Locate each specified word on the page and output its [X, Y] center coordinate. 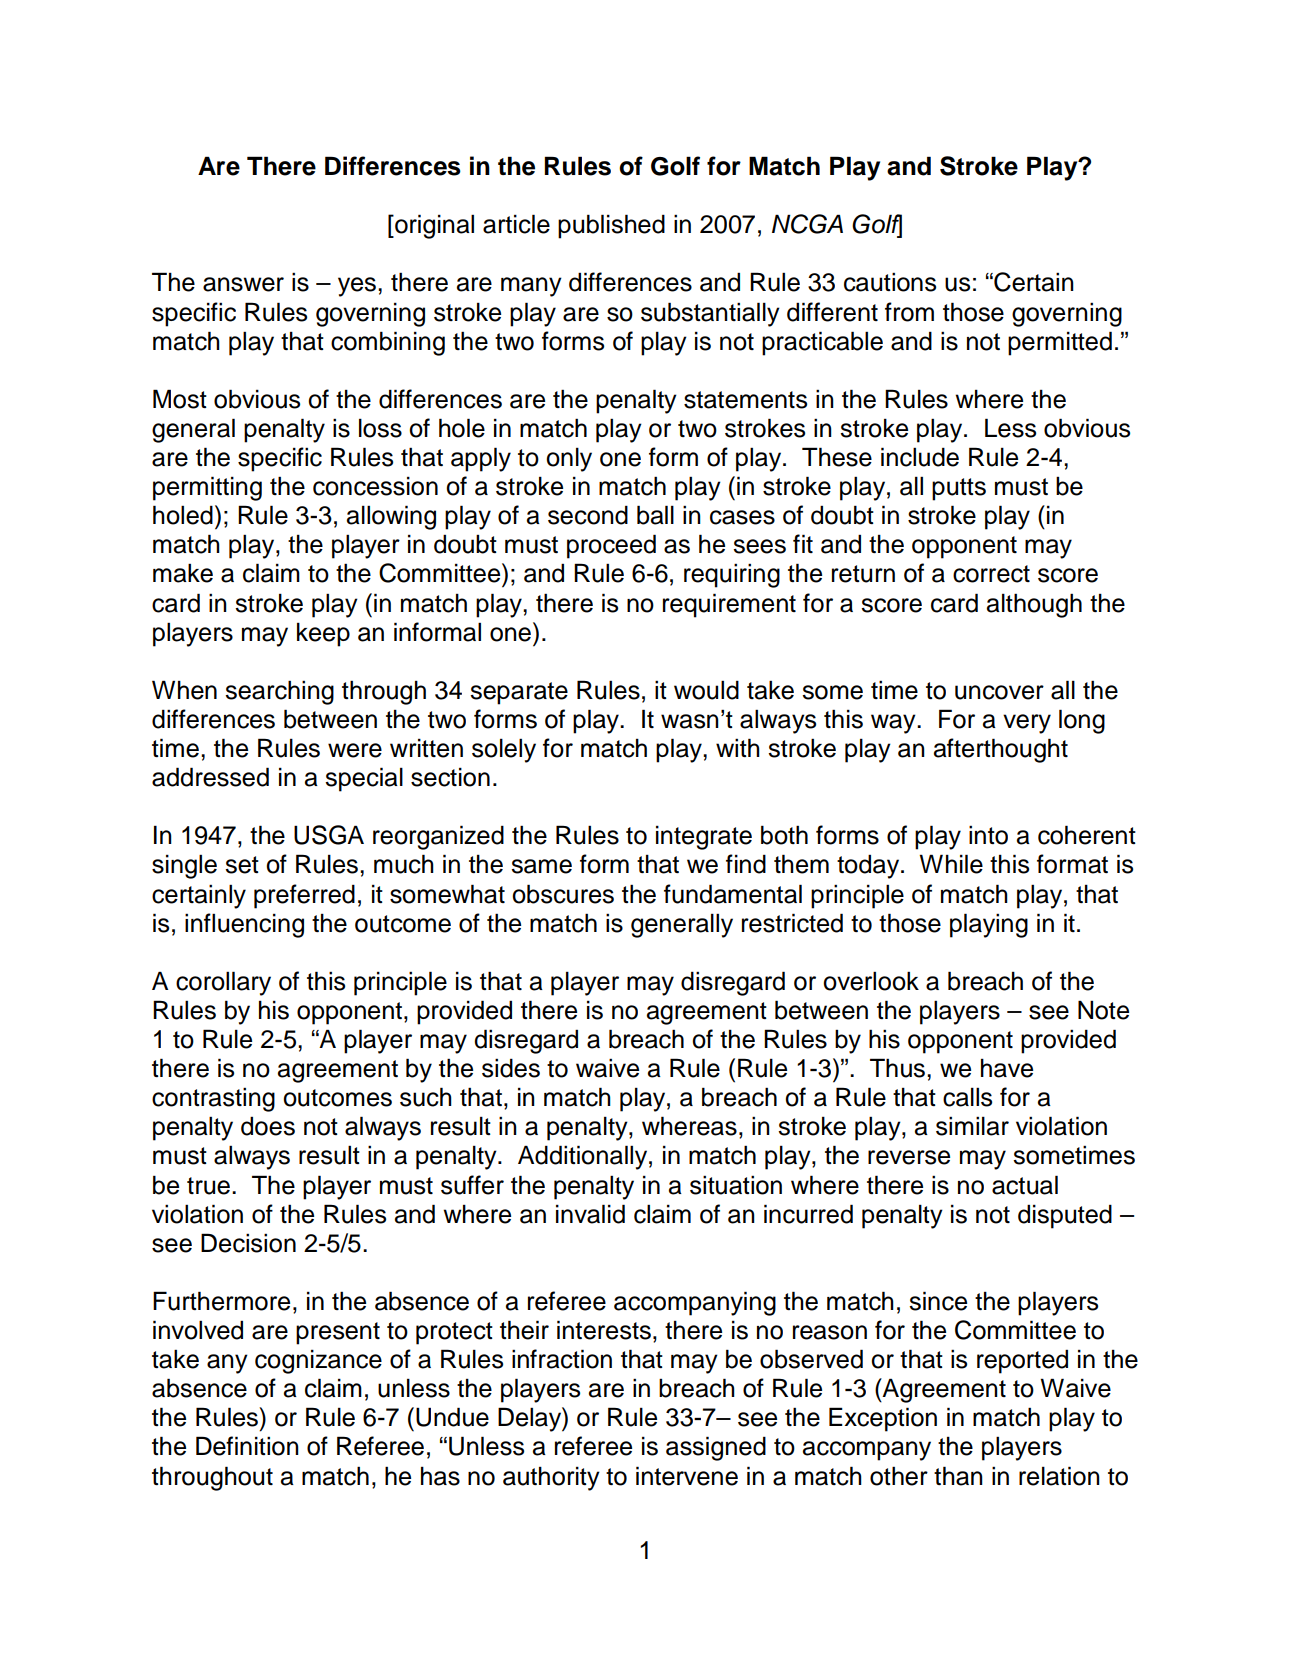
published [611, 226]
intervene [687, 1476]
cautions [890, 282]
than [958, 1476]
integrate [704, 837]
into [988, 835]
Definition [247, 1446]
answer [243, 284]
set [242, 865]
